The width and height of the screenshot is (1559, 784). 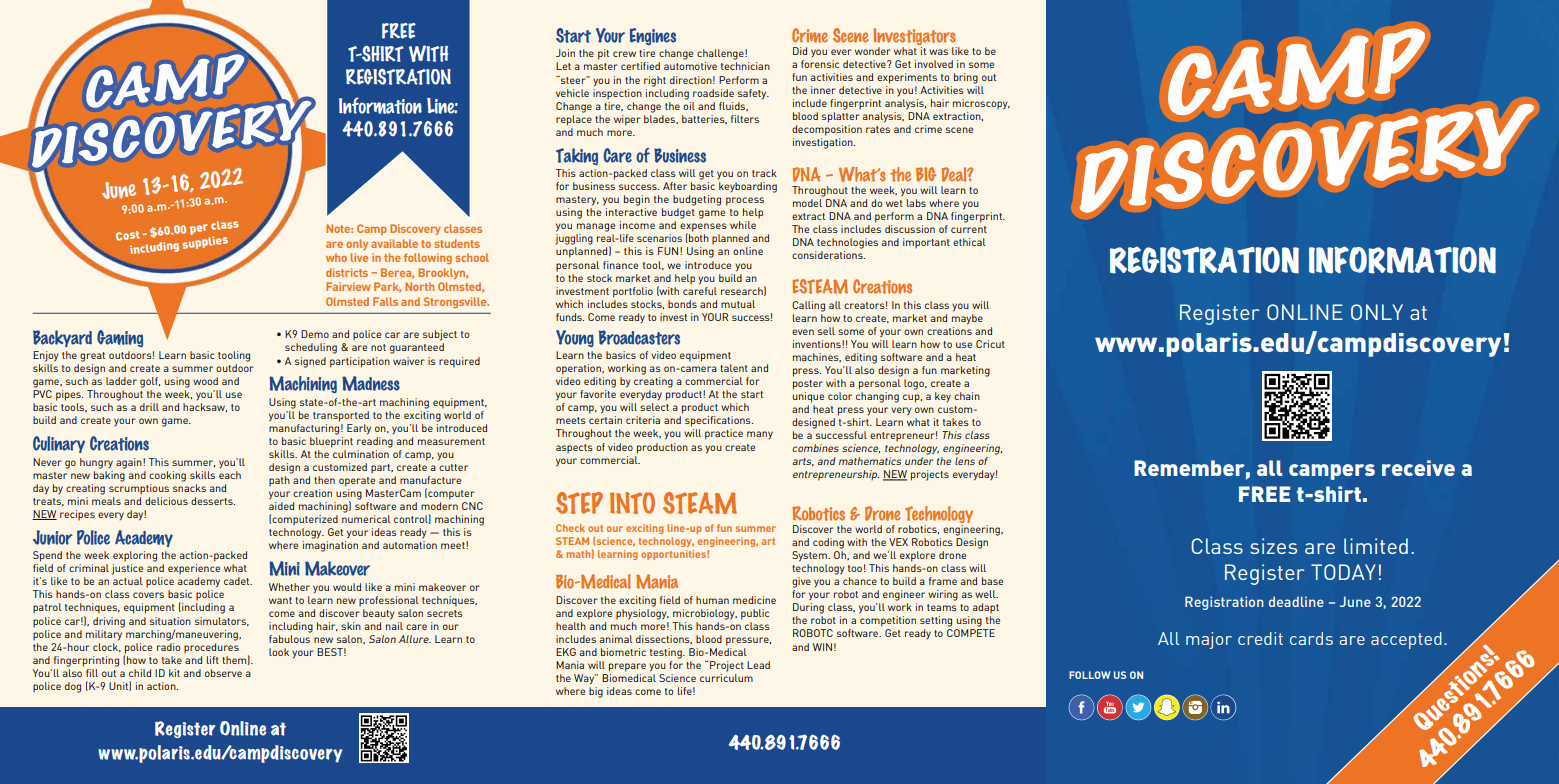 I want to click on major, so click(x=1209, y=640).
